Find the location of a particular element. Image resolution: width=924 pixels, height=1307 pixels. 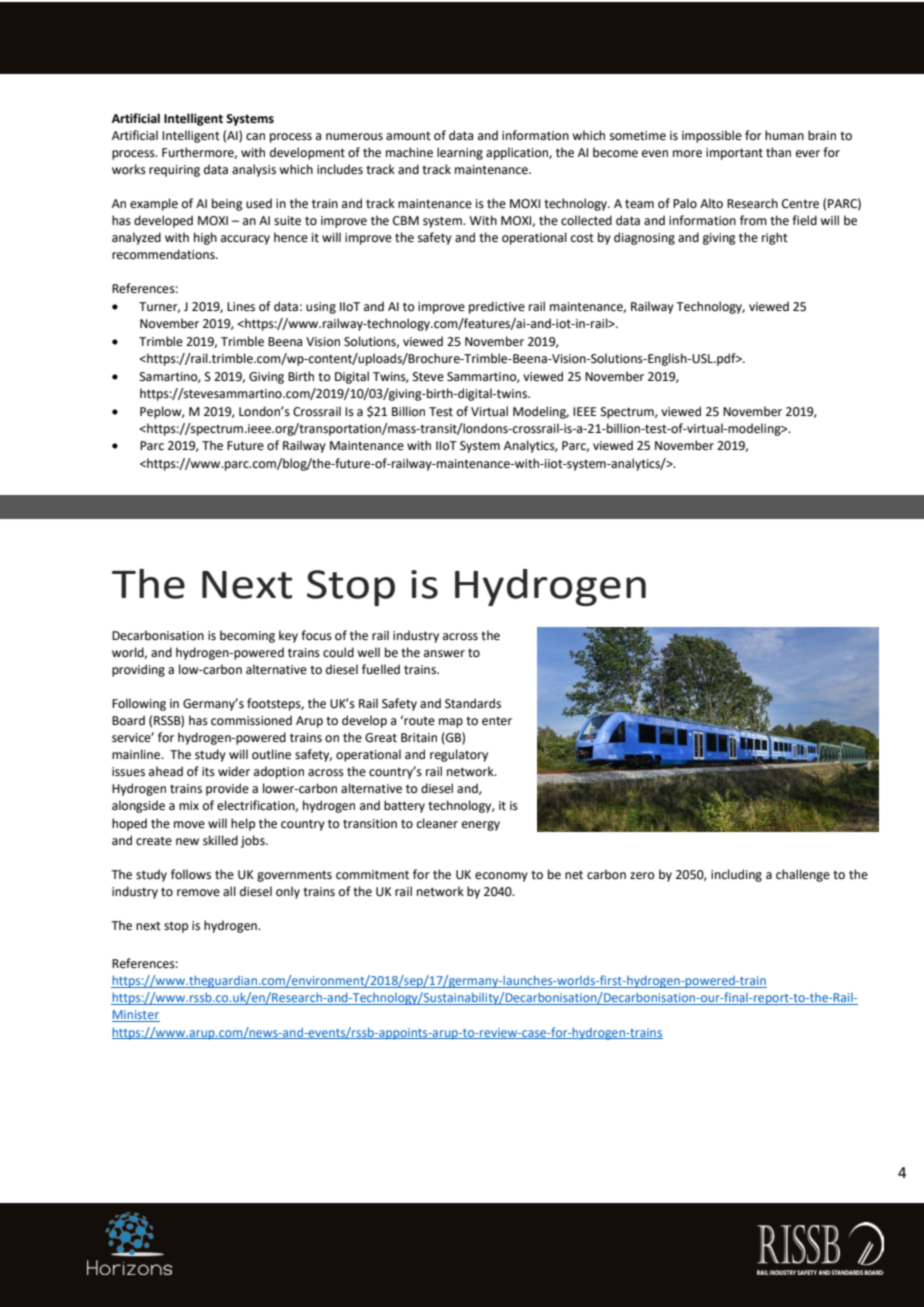

right is located at coordinates (775, 238).
